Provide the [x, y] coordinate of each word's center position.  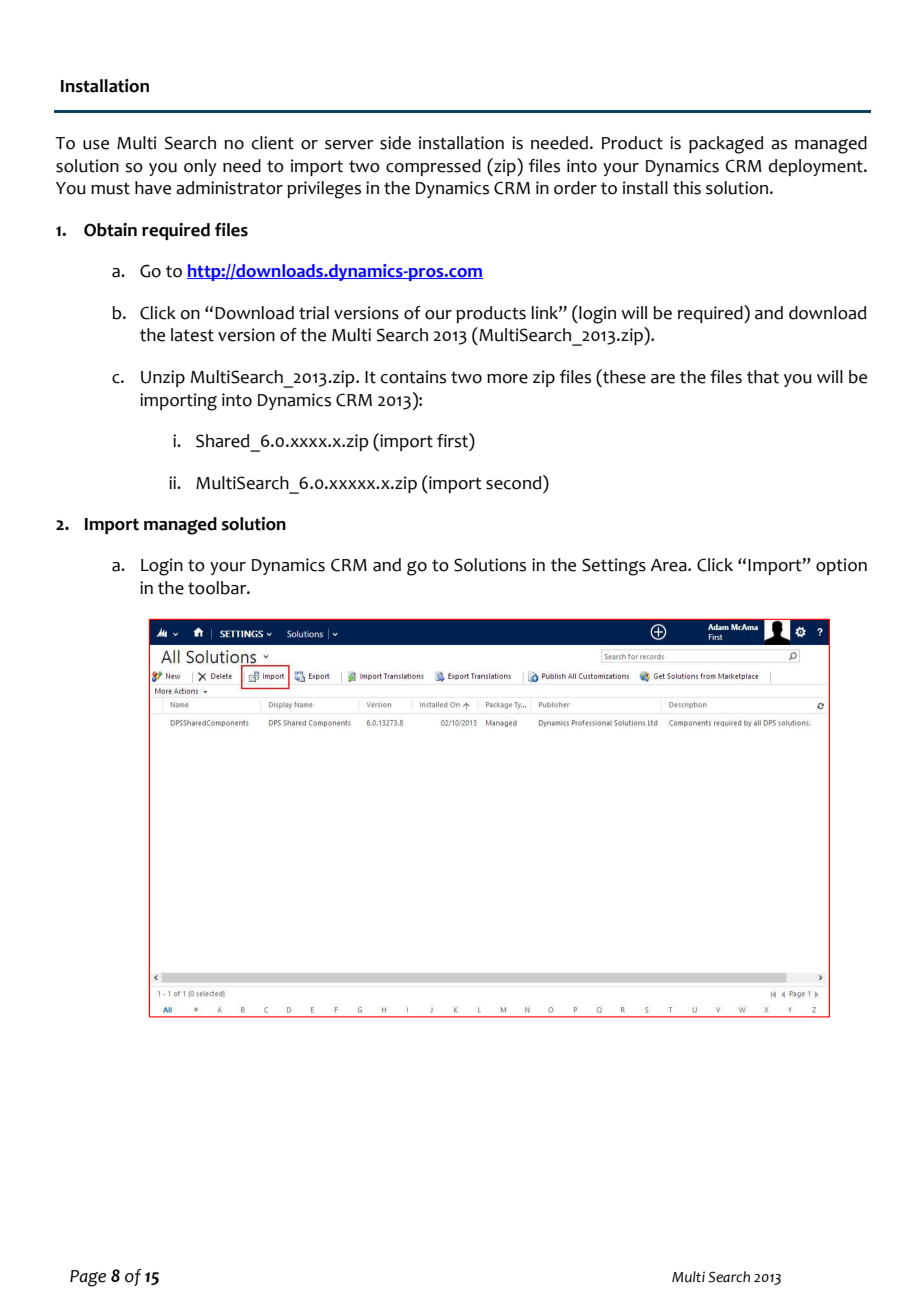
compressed [433, 167]
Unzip [163, 378]
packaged [726, 145]
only [200, 167]
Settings [614, 567]
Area [669, 565]
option [841, 566]
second [515, 482]
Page [88, 1278]
